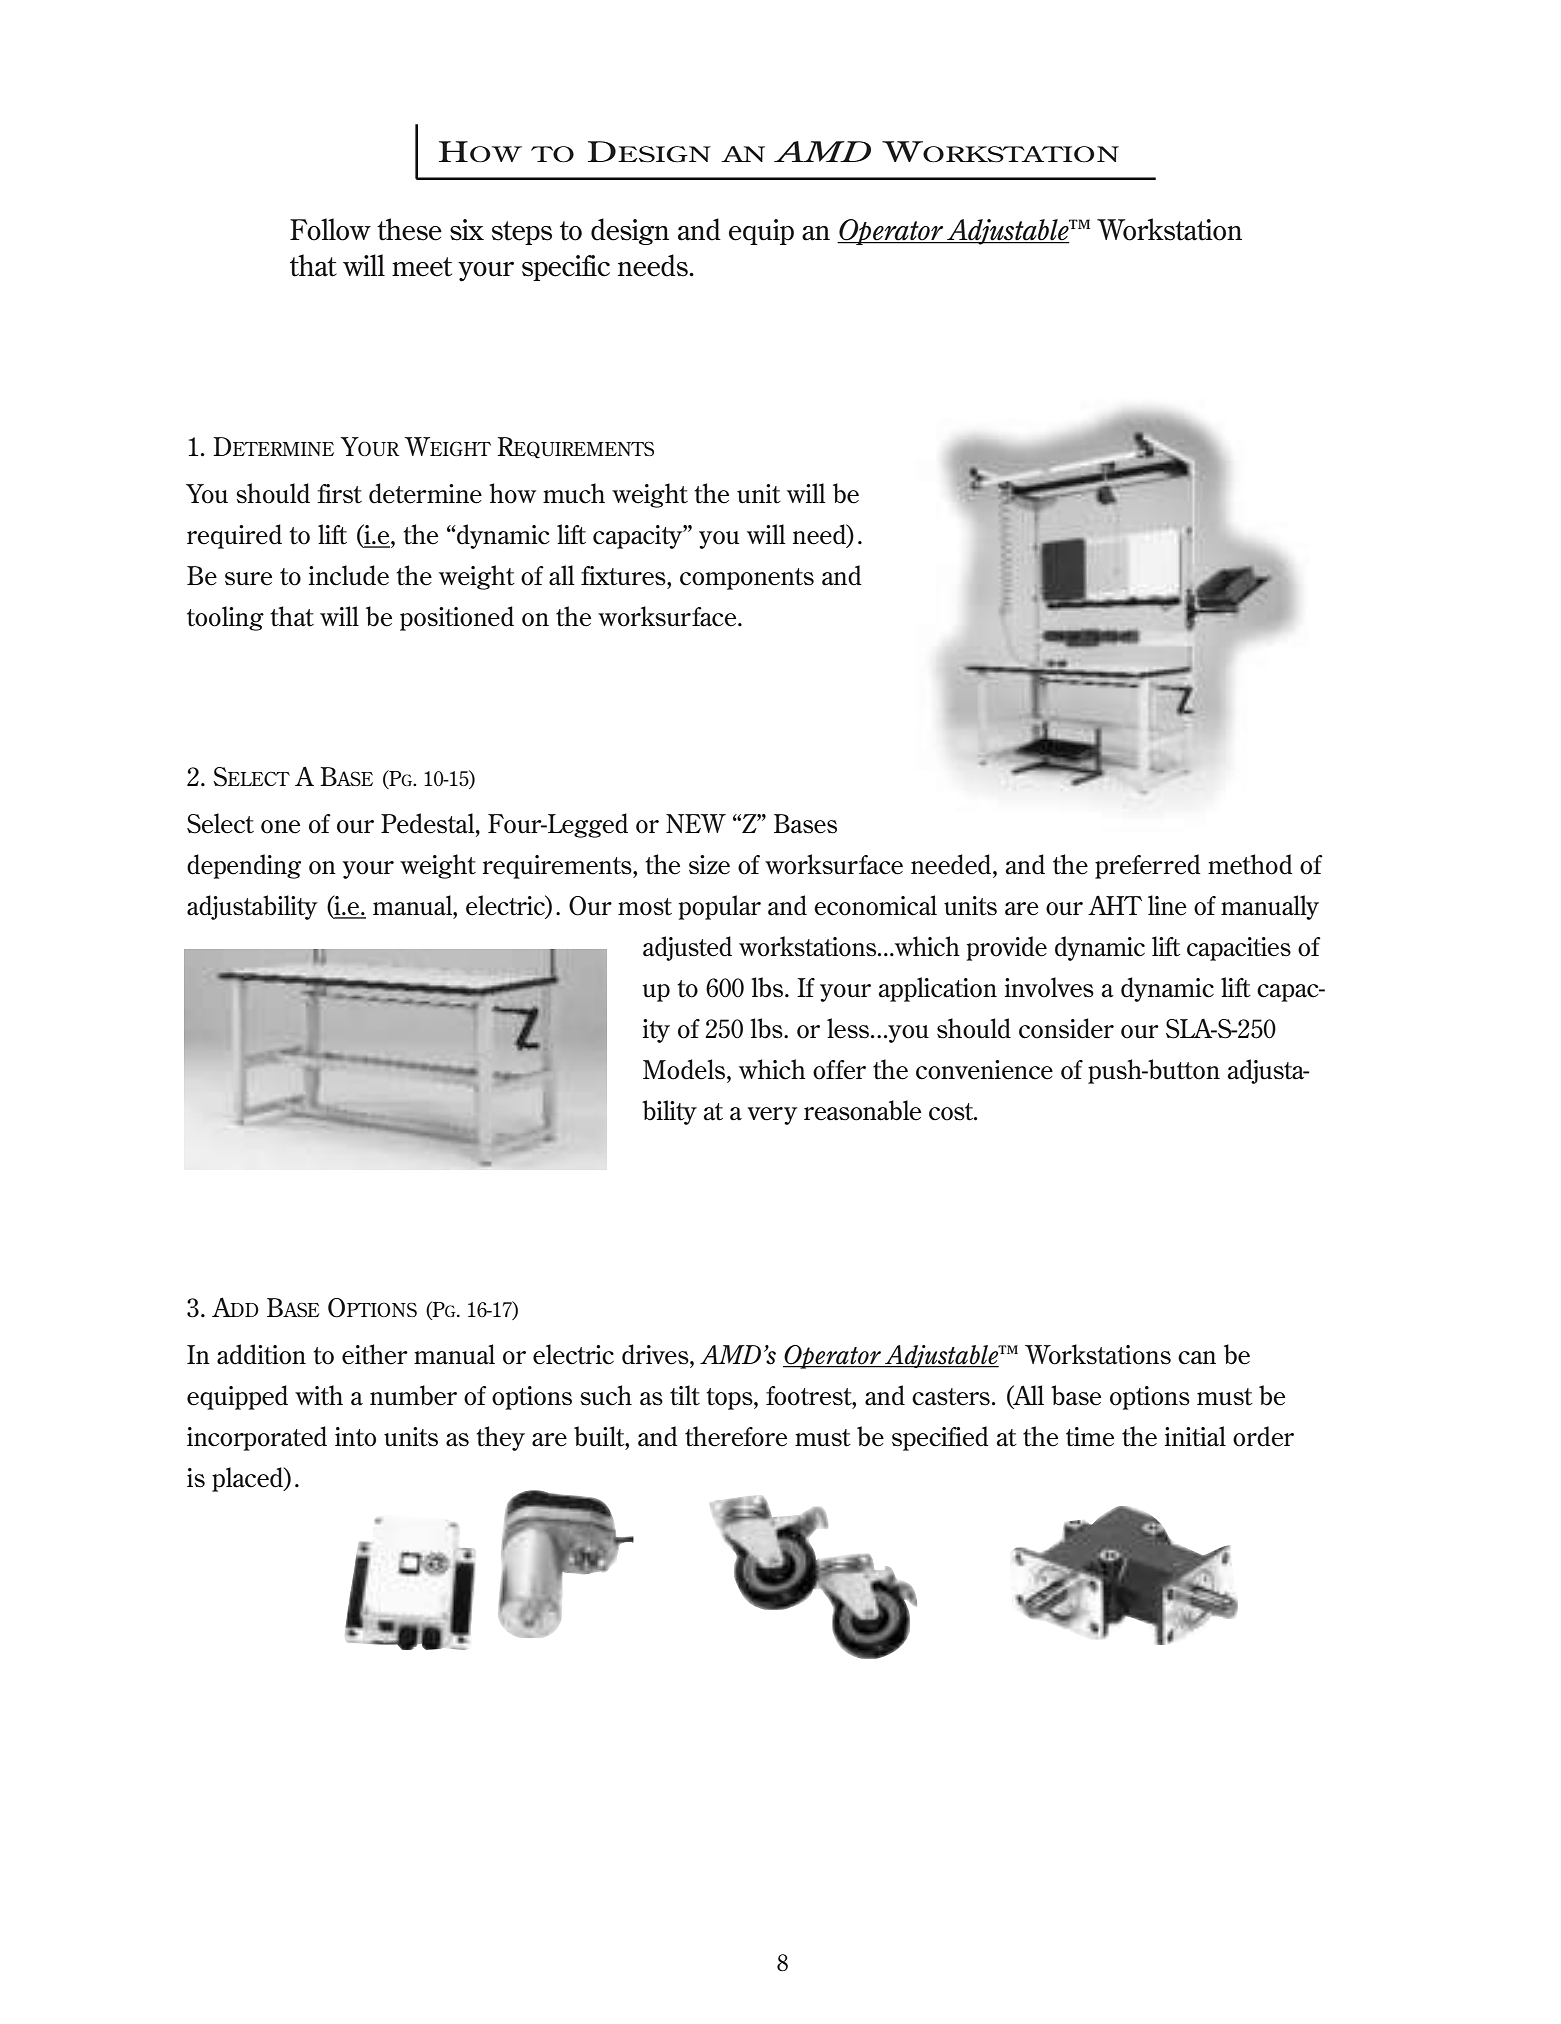 The height and width of the screenshot is (2024, 1561). What do you see at coordinates (1115, 905) in the screenshot?
I see `AHT` at bounding box center [1115, 905].
